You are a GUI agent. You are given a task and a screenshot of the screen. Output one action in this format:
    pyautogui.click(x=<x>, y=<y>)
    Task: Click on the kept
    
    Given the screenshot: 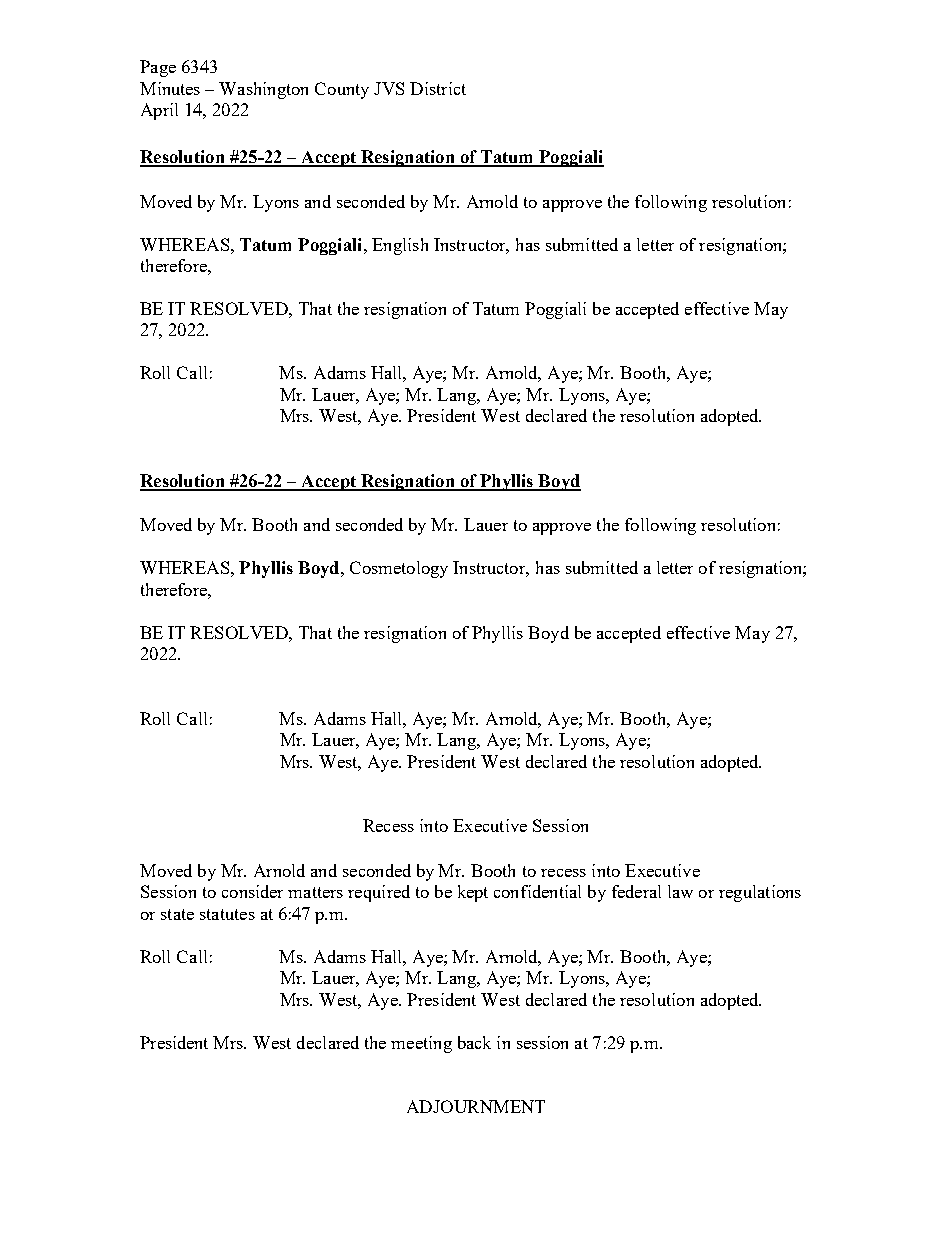 What is the action you would take?
    pyautogui.click(x=473, y=893)
